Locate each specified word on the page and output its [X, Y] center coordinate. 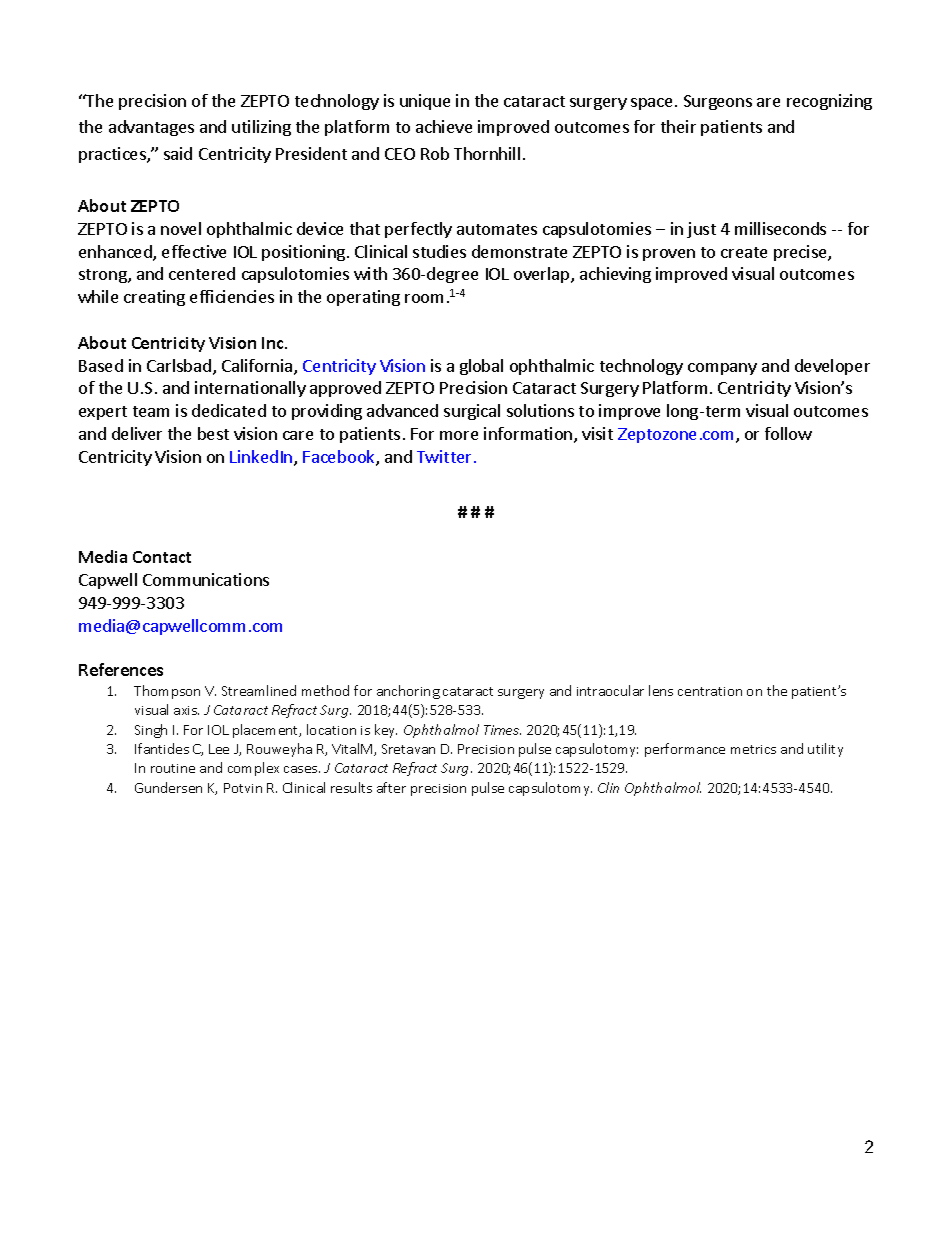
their [678, 126]
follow [788, 433]
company [722, 369]
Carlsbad [179, 365]
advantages [151, 128]
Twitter [444, 456]
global [481, 367]
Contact [162, 557]
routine [173, 768]
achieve [444, 126]
